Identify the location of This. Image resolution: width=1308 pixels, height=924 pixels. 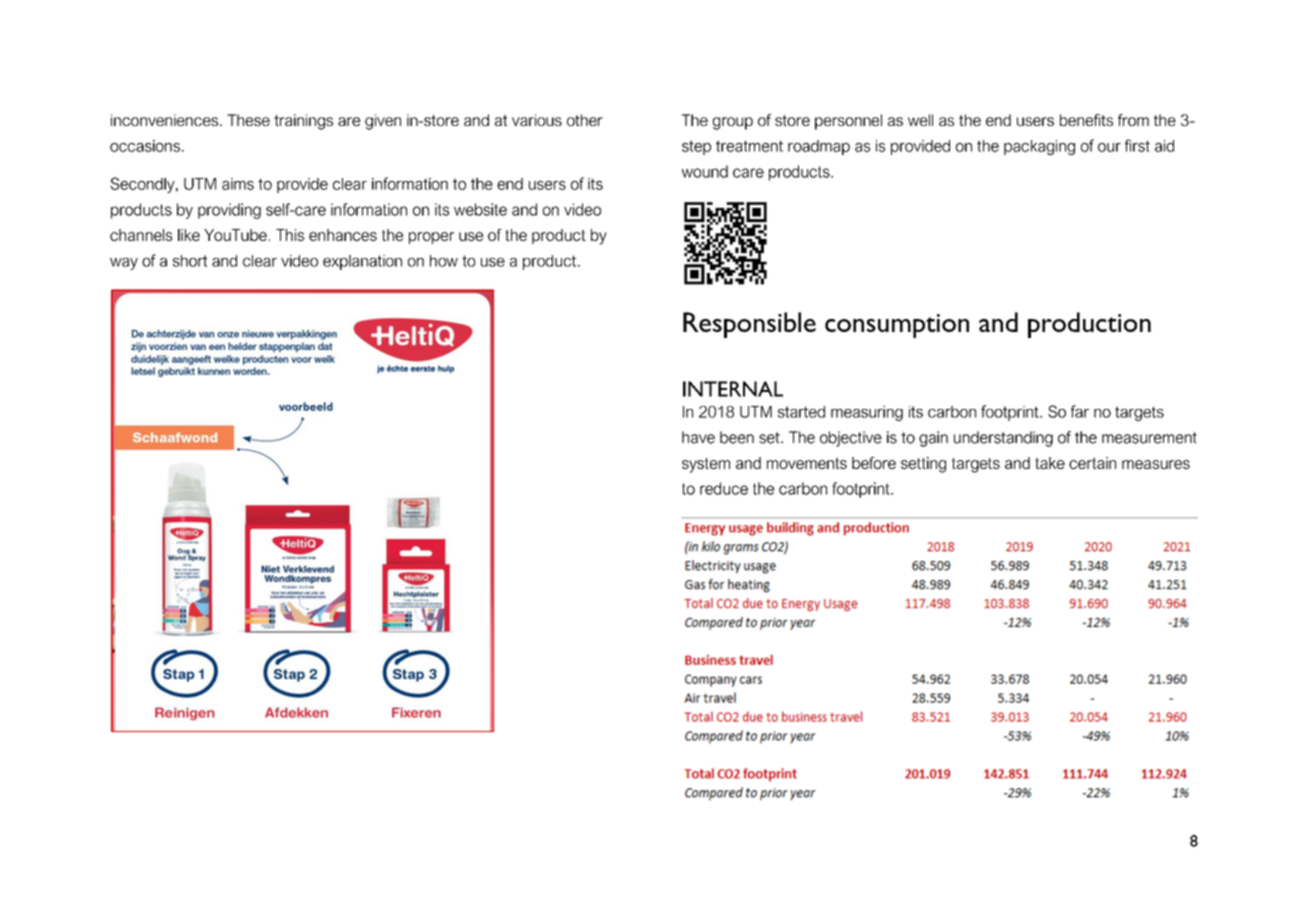
(290, 235).
